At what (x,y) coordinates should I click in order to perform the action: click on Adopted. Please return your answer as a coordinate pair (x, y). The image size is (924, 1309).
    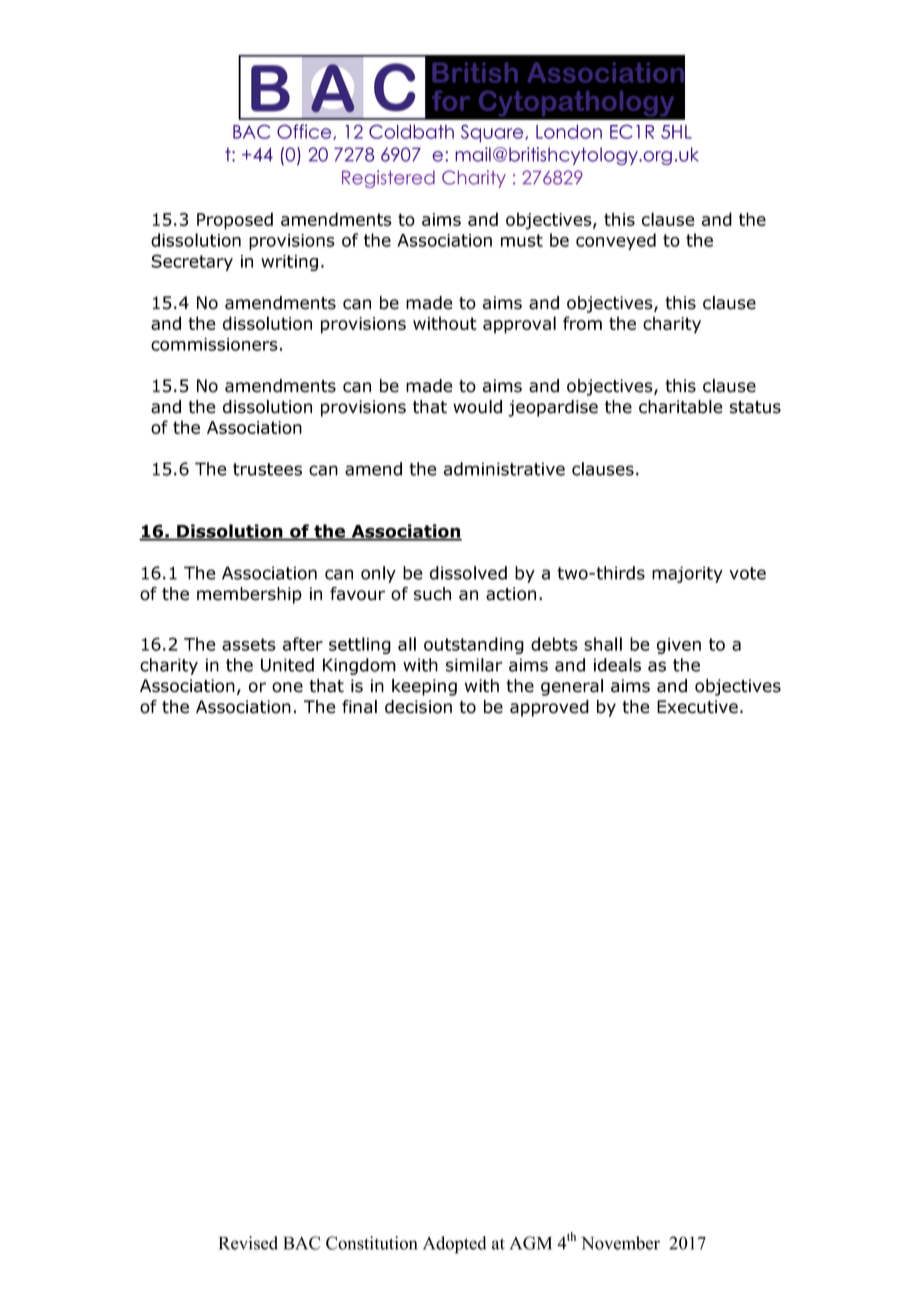
    Looking at the image, I should click on (454, 1245).
